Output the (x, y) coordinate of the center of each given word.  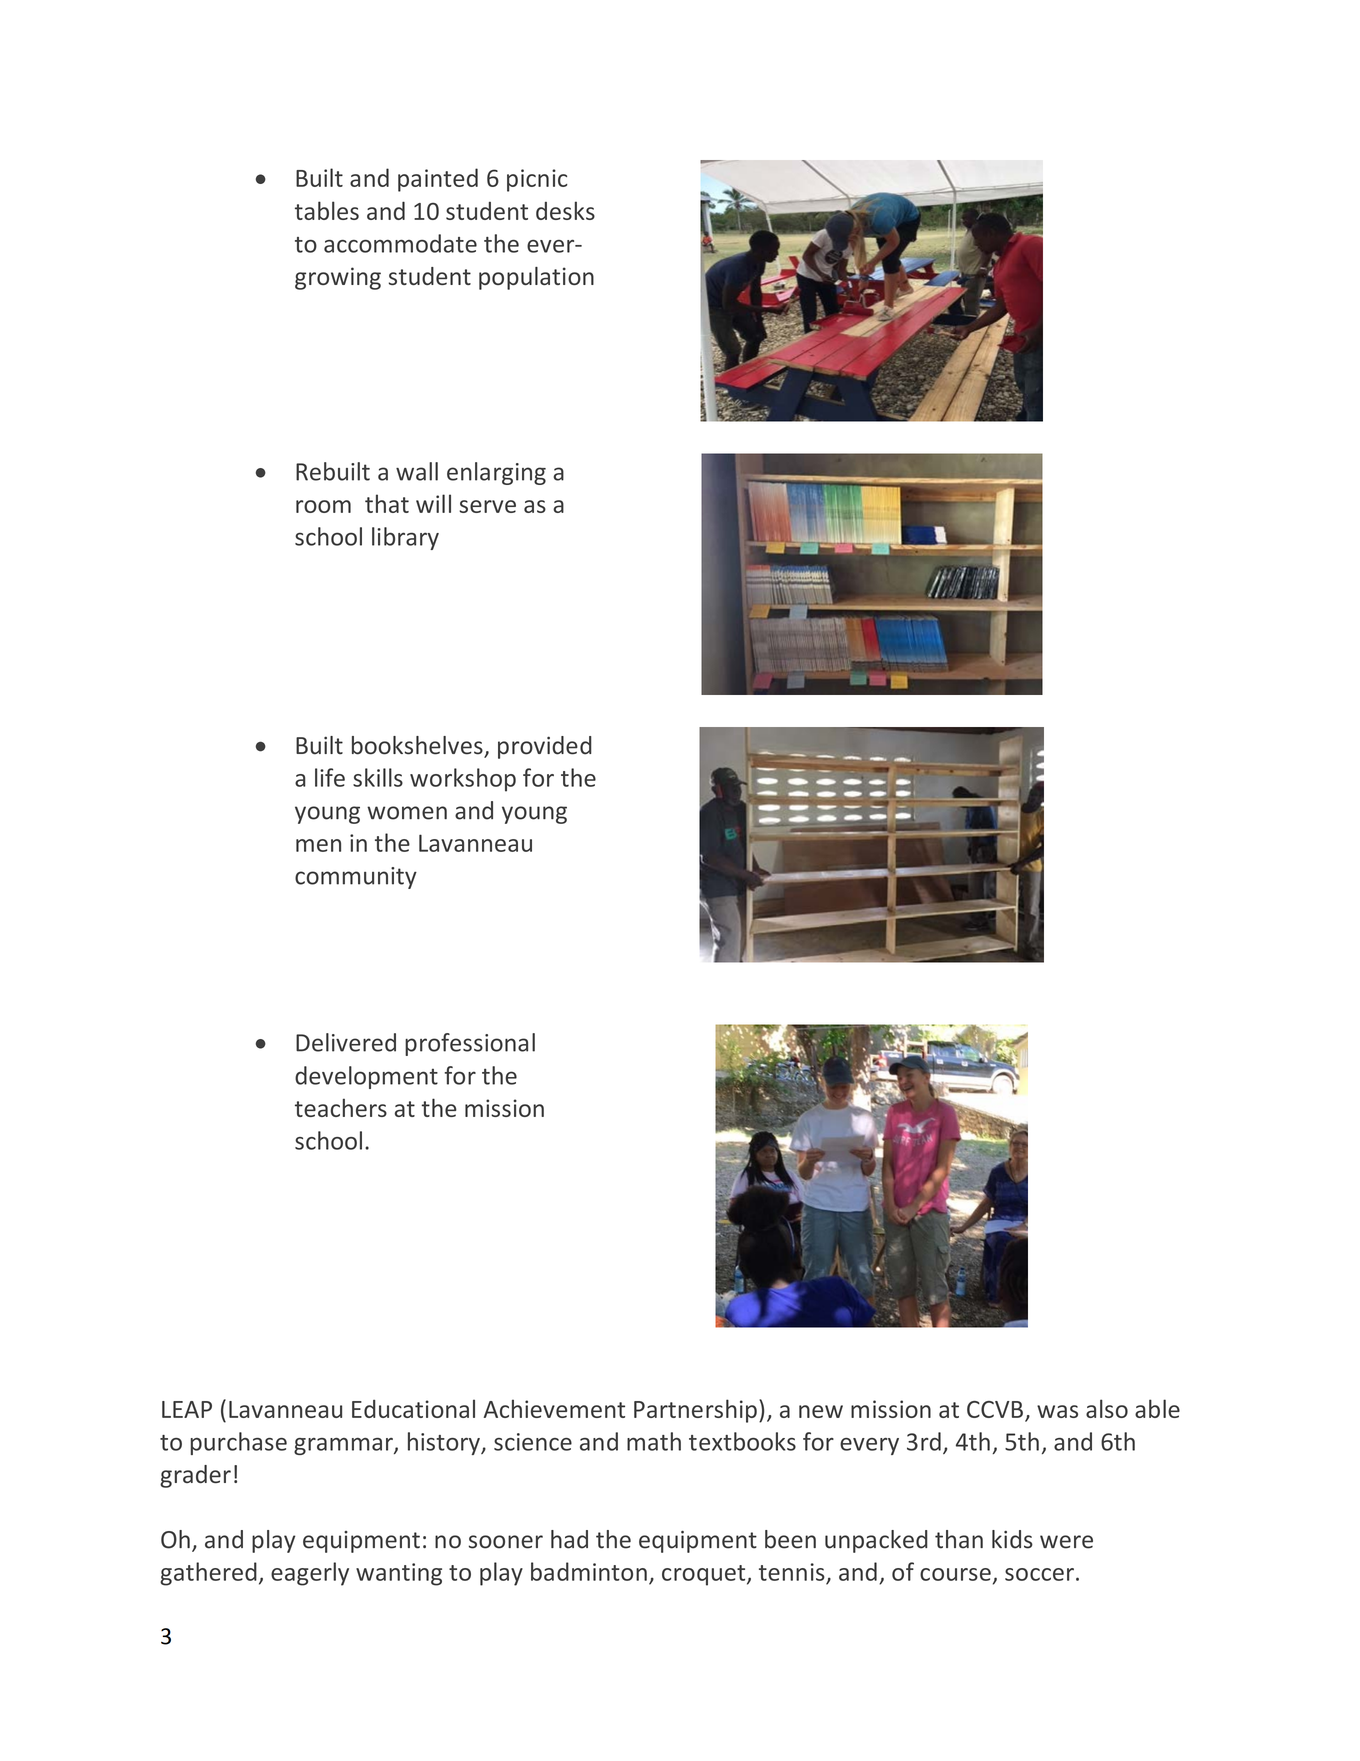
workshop (463, 780)
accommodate (400, 243)
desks (565, 210)
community (356, 878)
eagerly (310, 1574)
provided (545, 747)
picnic (537, 180)
